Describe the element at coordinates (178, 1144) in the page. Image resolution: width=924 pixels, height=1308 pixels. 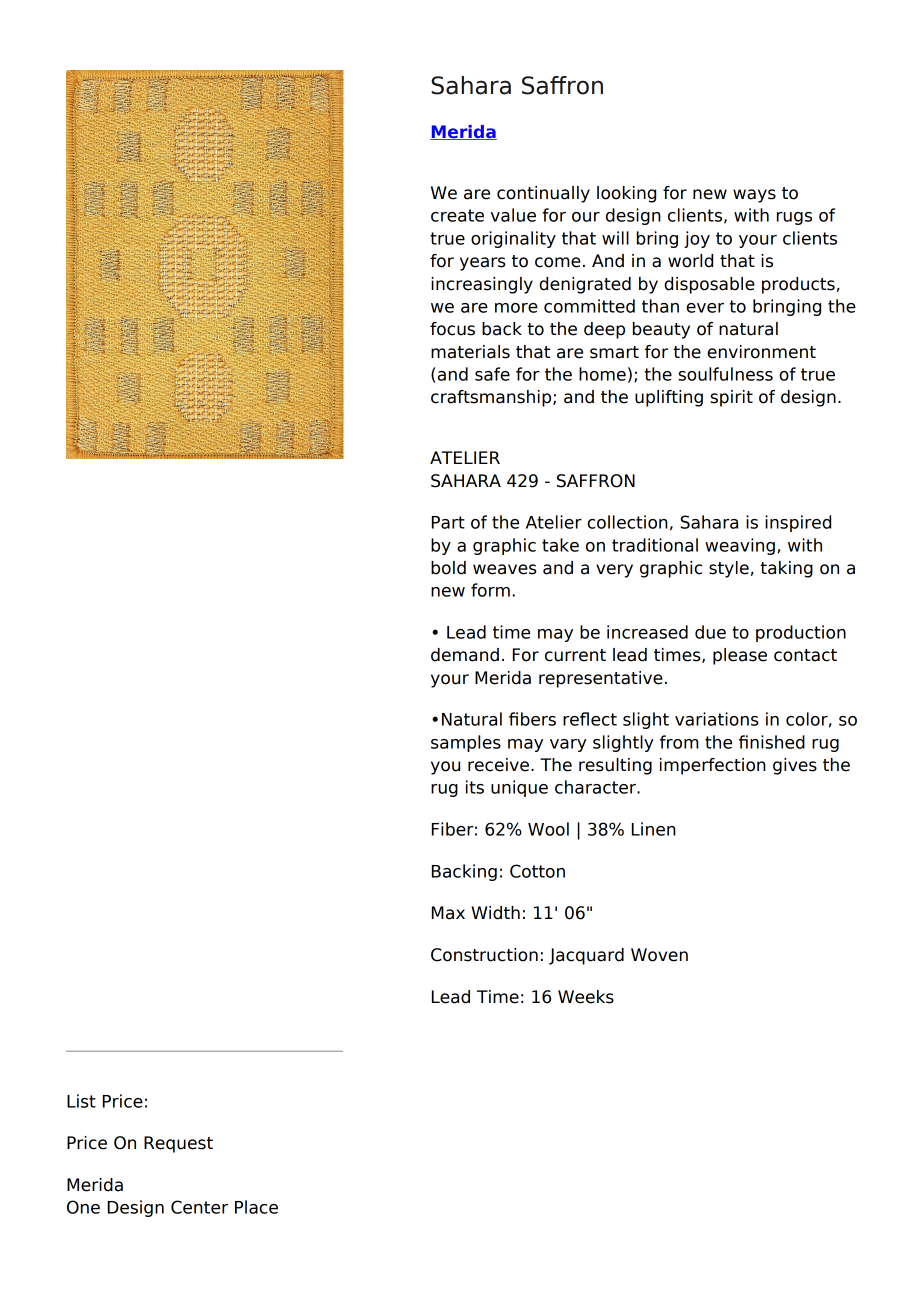
I see `Request` at that location.
